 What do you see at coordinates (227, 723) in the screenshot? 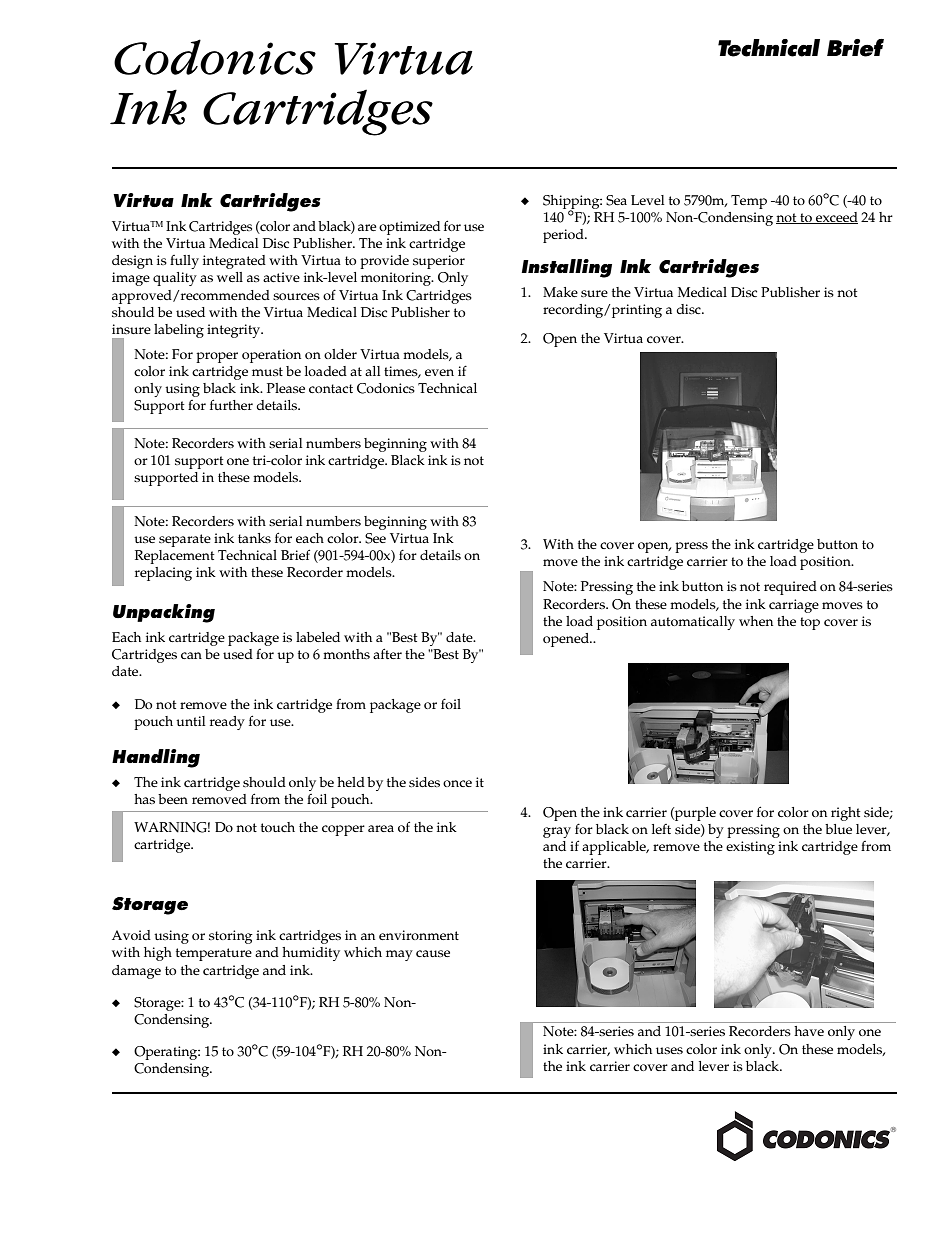
I see `ready` at bounding box center [227, 723].
